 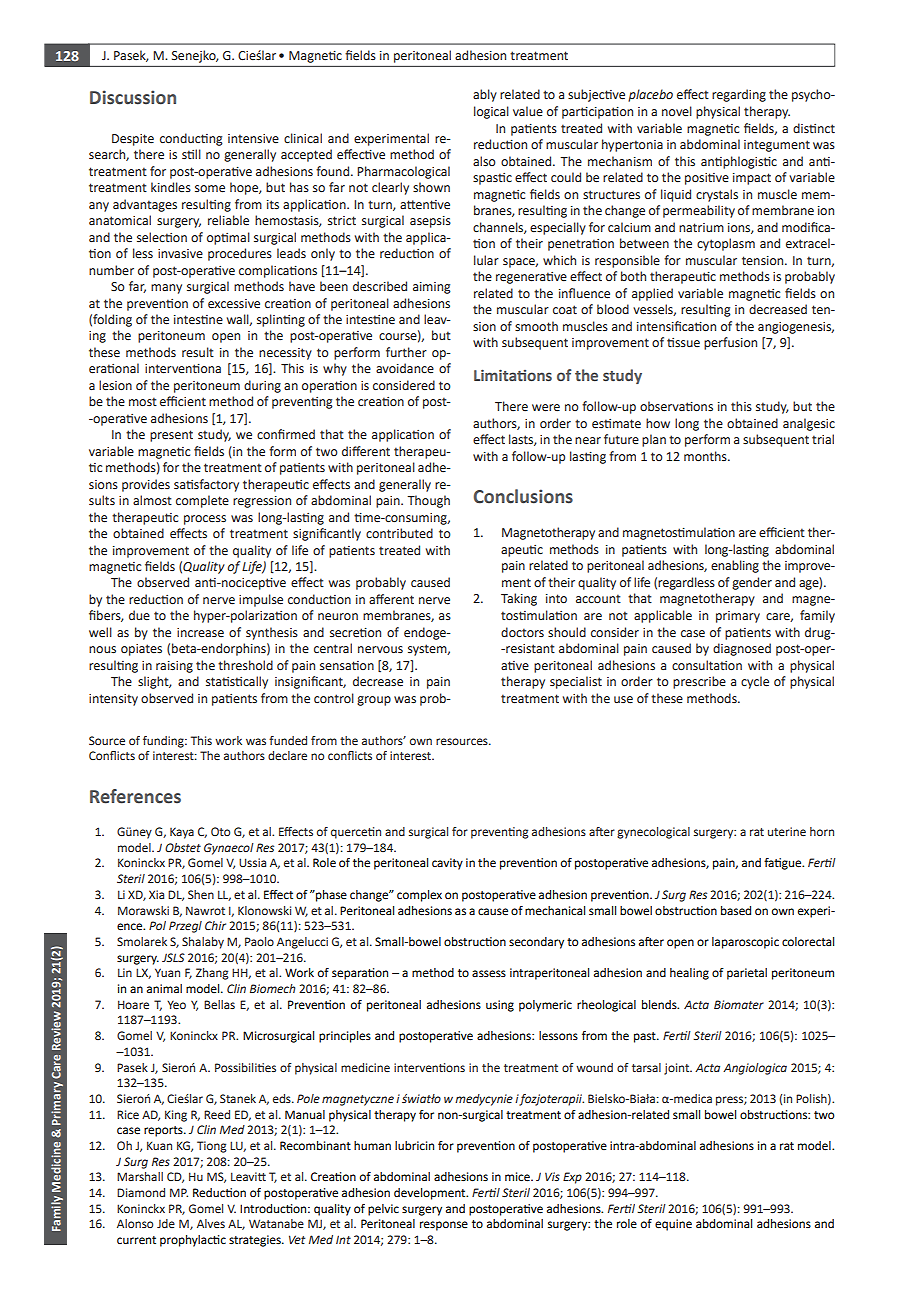 I want to click on avoidance, so click(x=405, y=368).
